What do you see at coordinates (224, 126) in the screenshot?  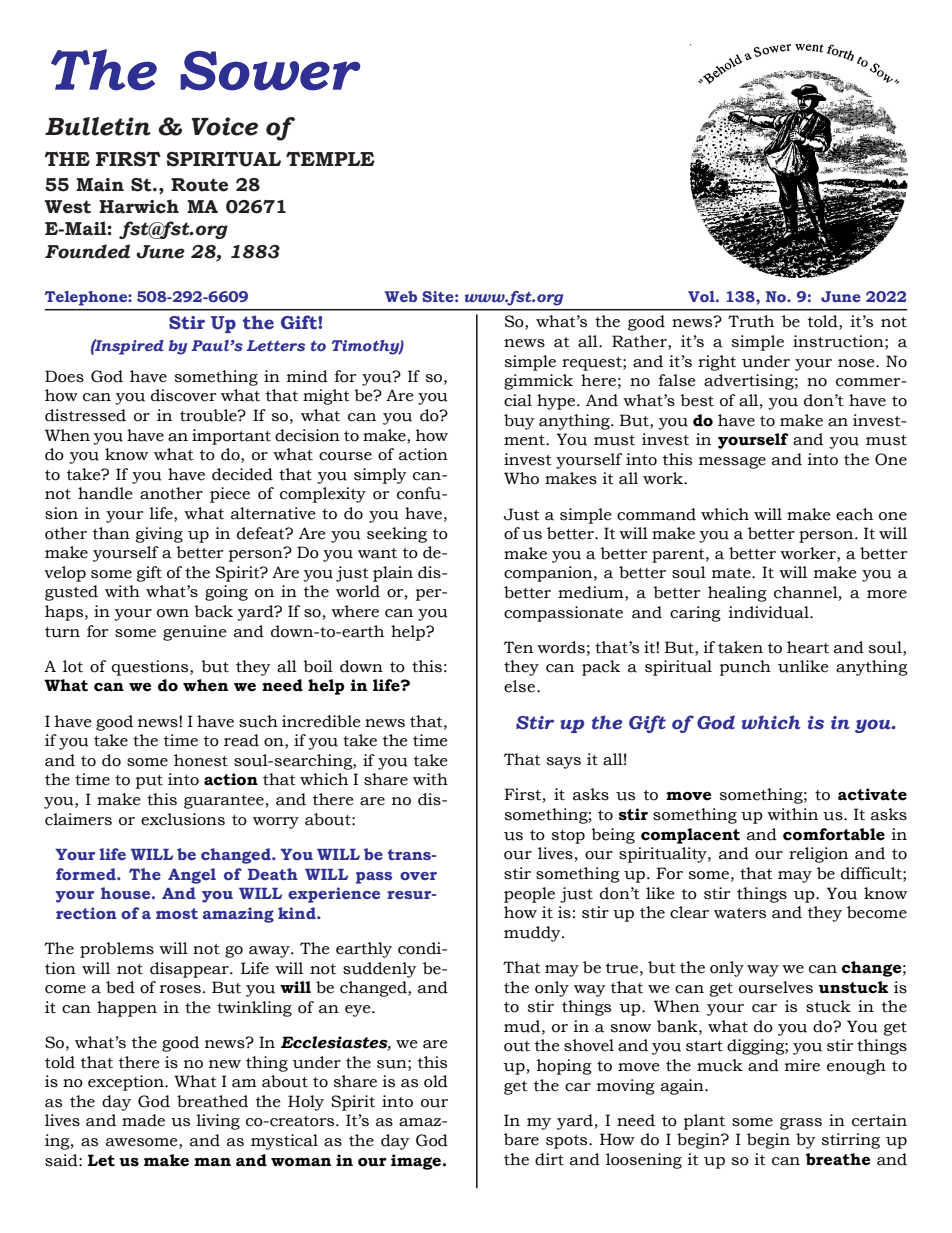 I see `Voice` at bounding box center [224, 126].
